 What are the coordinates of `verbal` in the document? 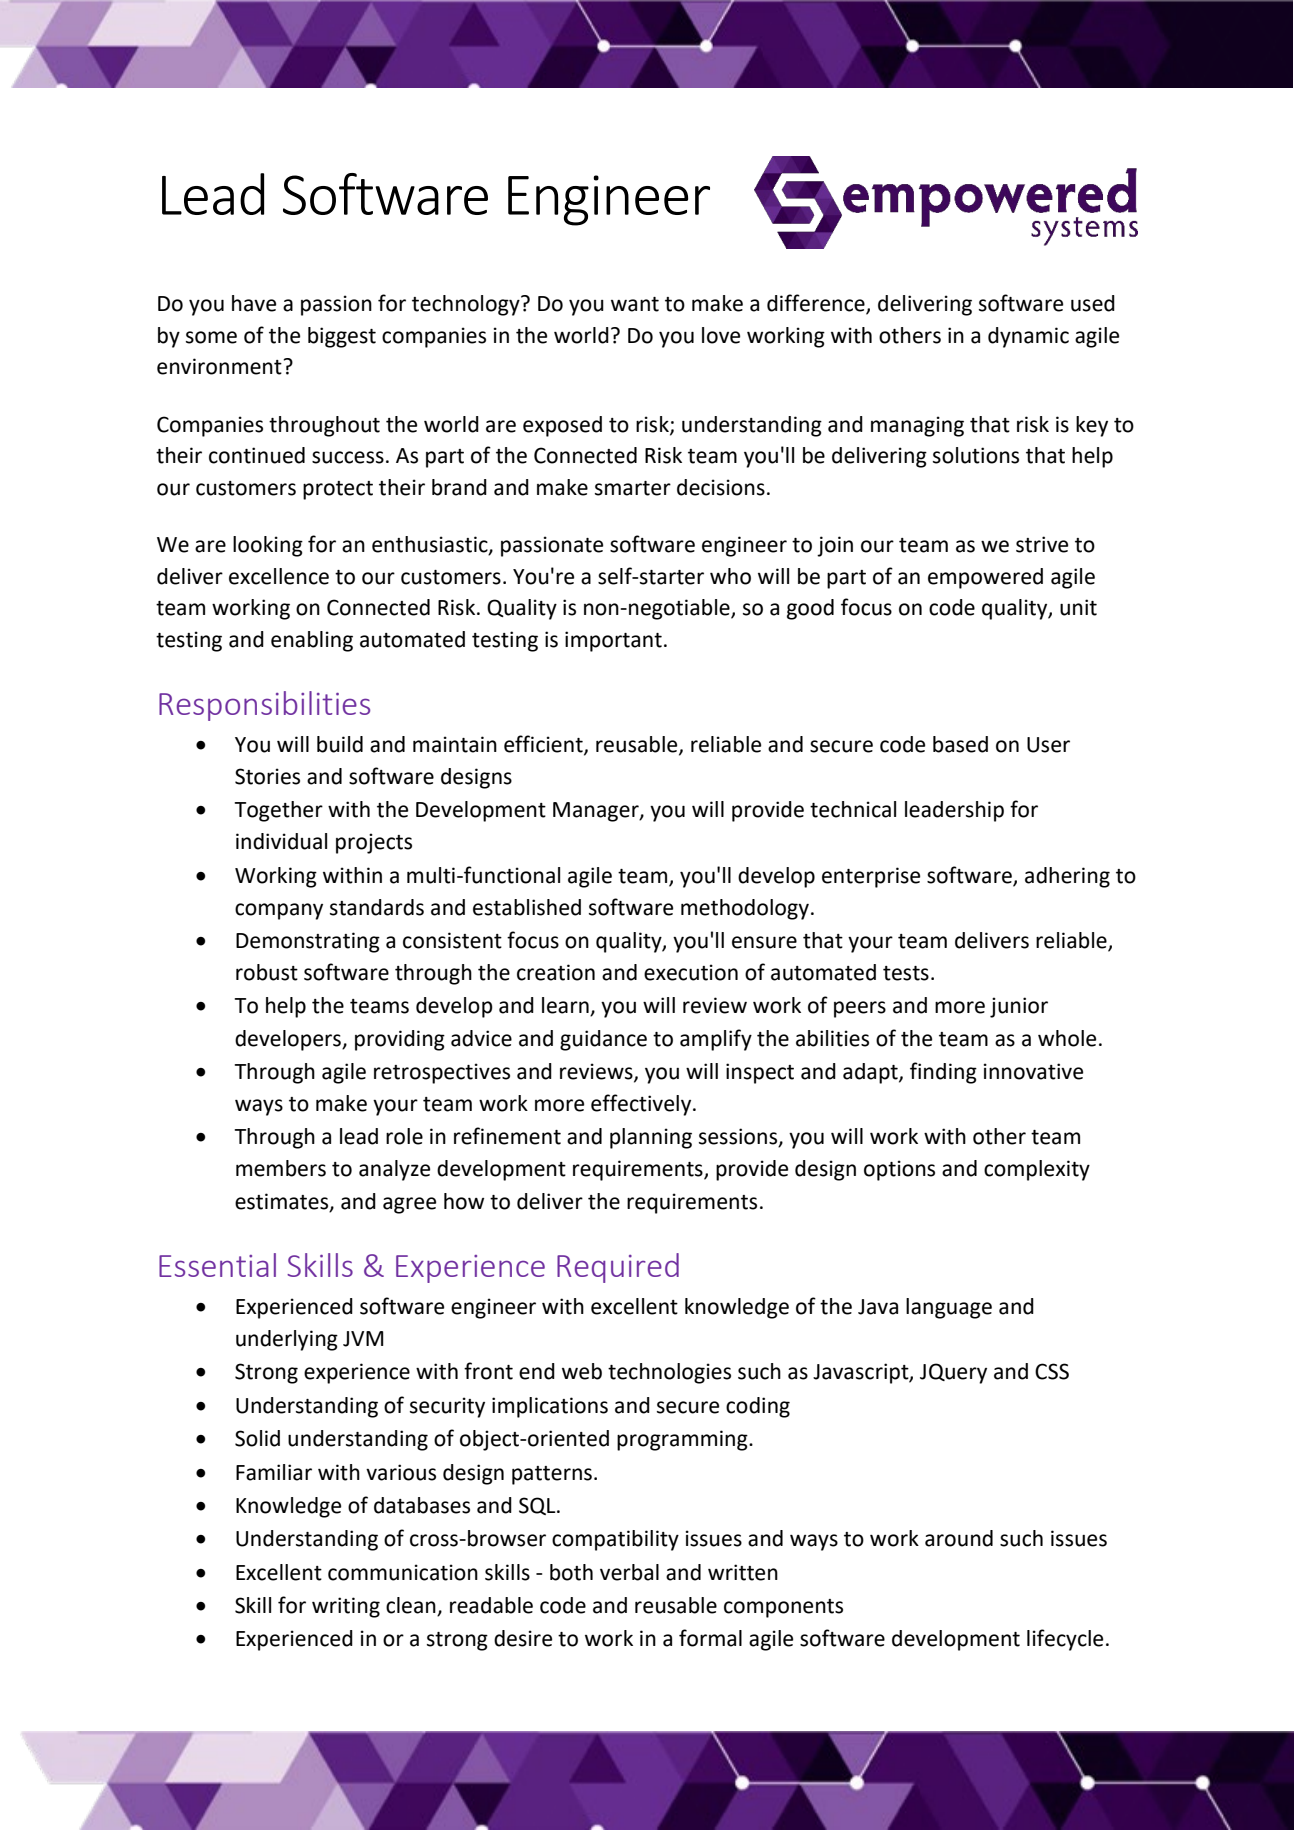 It's located at (629, 1572).
